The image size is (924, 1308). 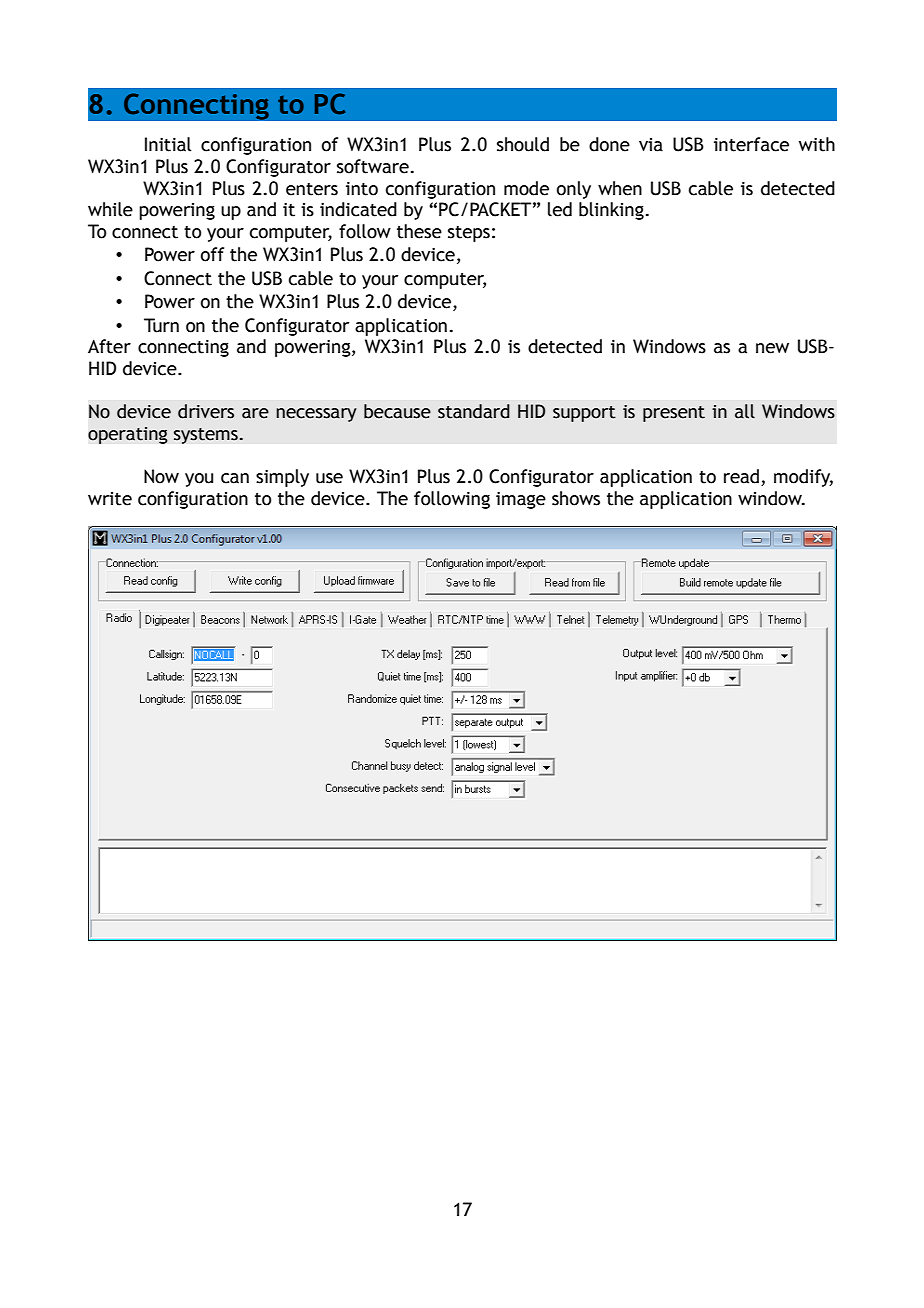 I want to click on new, so click(x=772, y=348).
